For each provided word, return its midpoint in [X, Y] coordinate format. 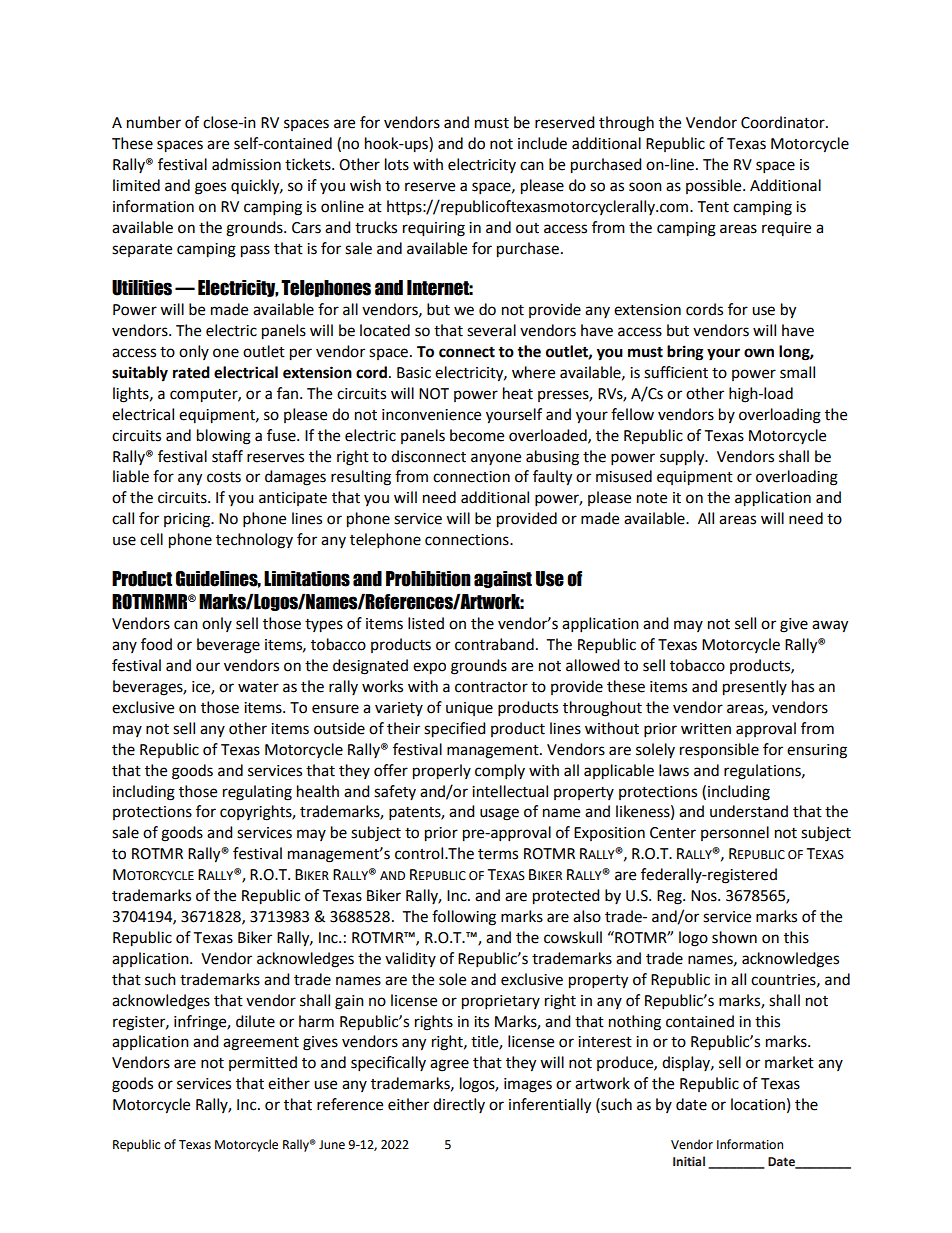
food [156, 644]
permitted [263, 1063]
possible [715, 186]
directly [459, 1105]
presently [755, 688]
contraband [494, 644]
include [542, 143]
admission [246, 164]
